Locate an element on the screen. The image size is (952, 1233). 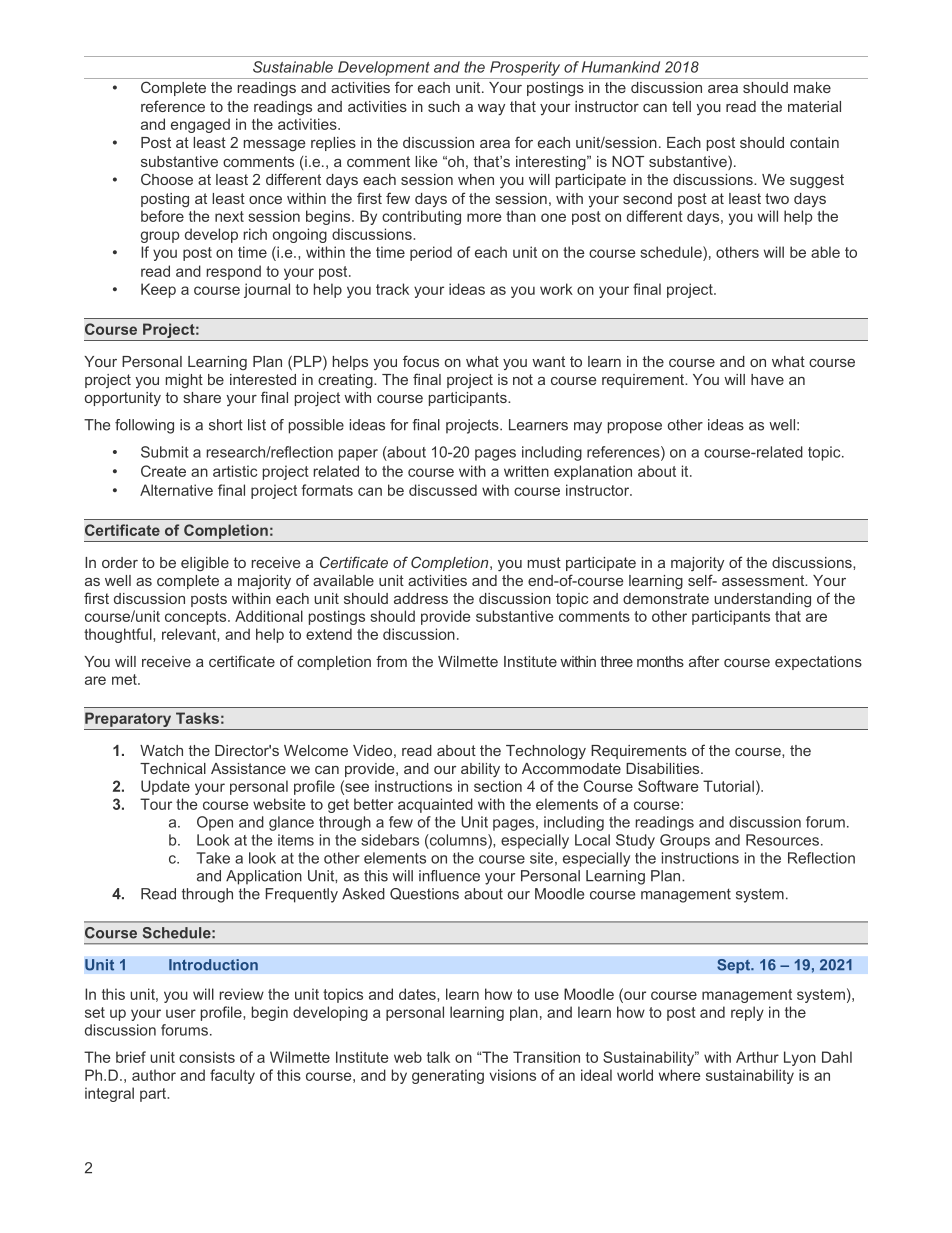
have is located at coordinates (767, 379).
